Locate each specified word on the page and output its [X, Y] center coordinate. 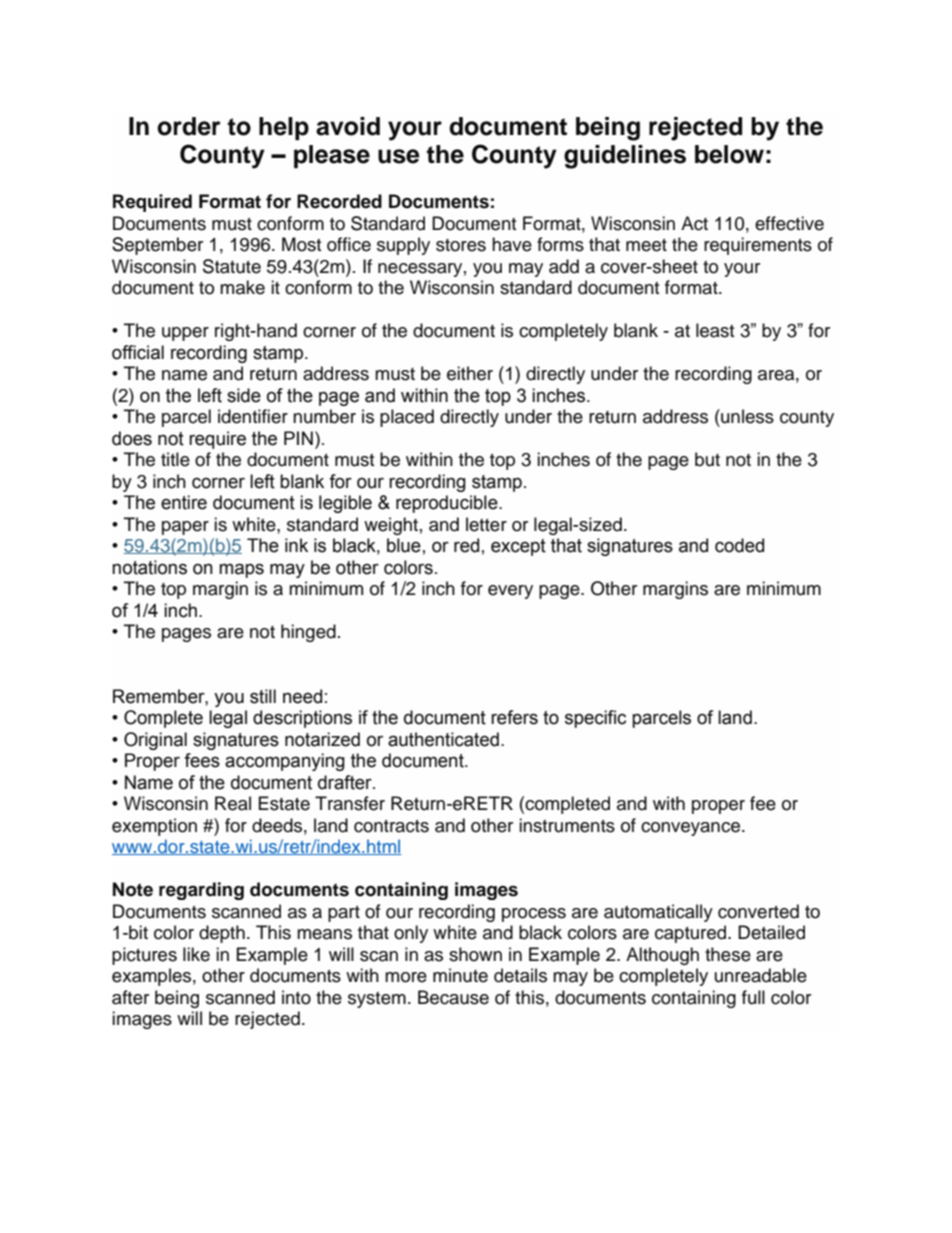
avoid [348, 126]
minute [460, 975]
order [189, 126]
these [728, 954]
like [196, 954]
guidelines [625, 157]
